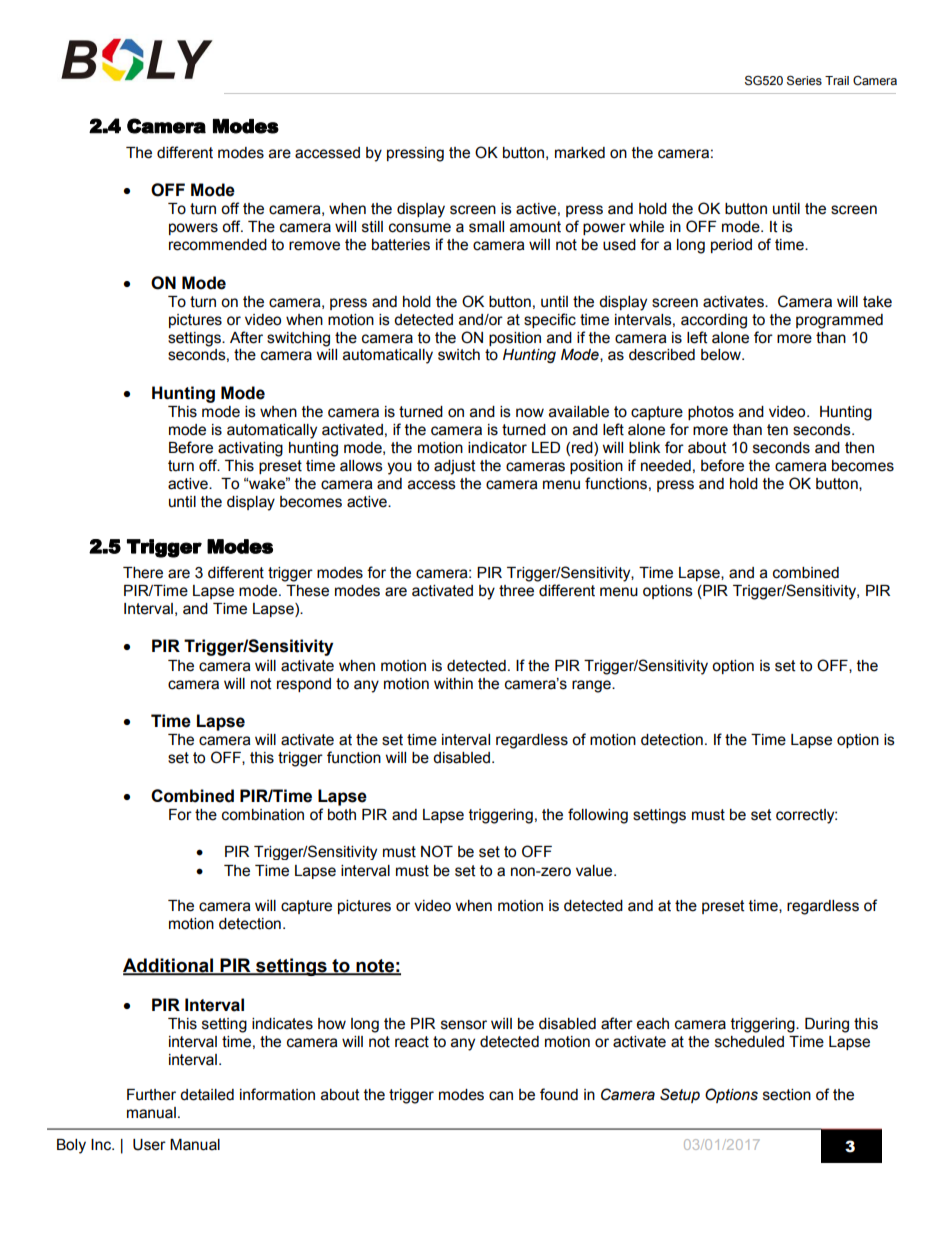  What do you see at coordinates (497, 448) in the screenshot?
I see `indicator` at bounding box center [497, 448].
